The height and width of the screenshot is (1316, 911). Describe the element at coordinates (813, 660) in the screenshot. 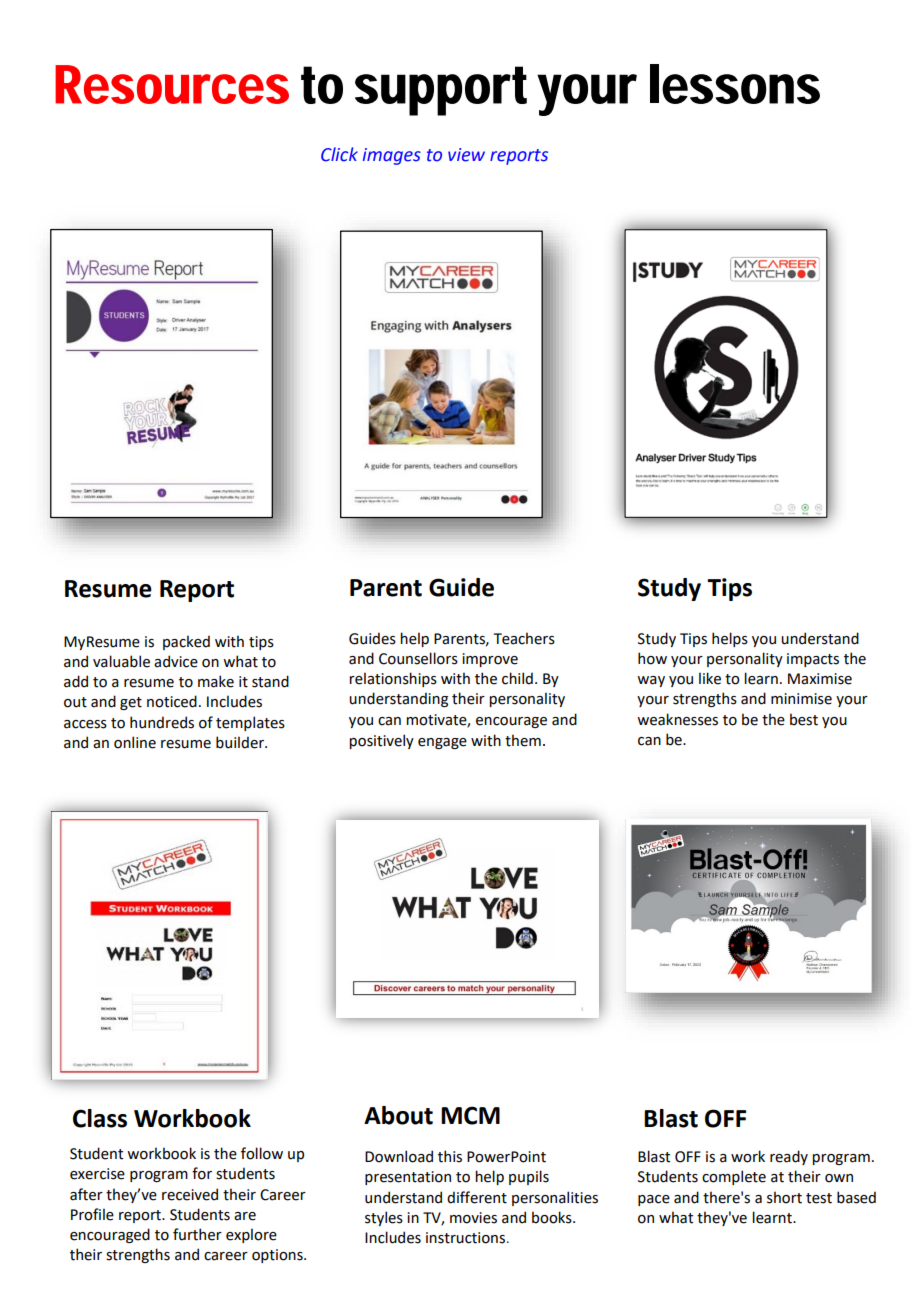

I see `impacts` at that location.
